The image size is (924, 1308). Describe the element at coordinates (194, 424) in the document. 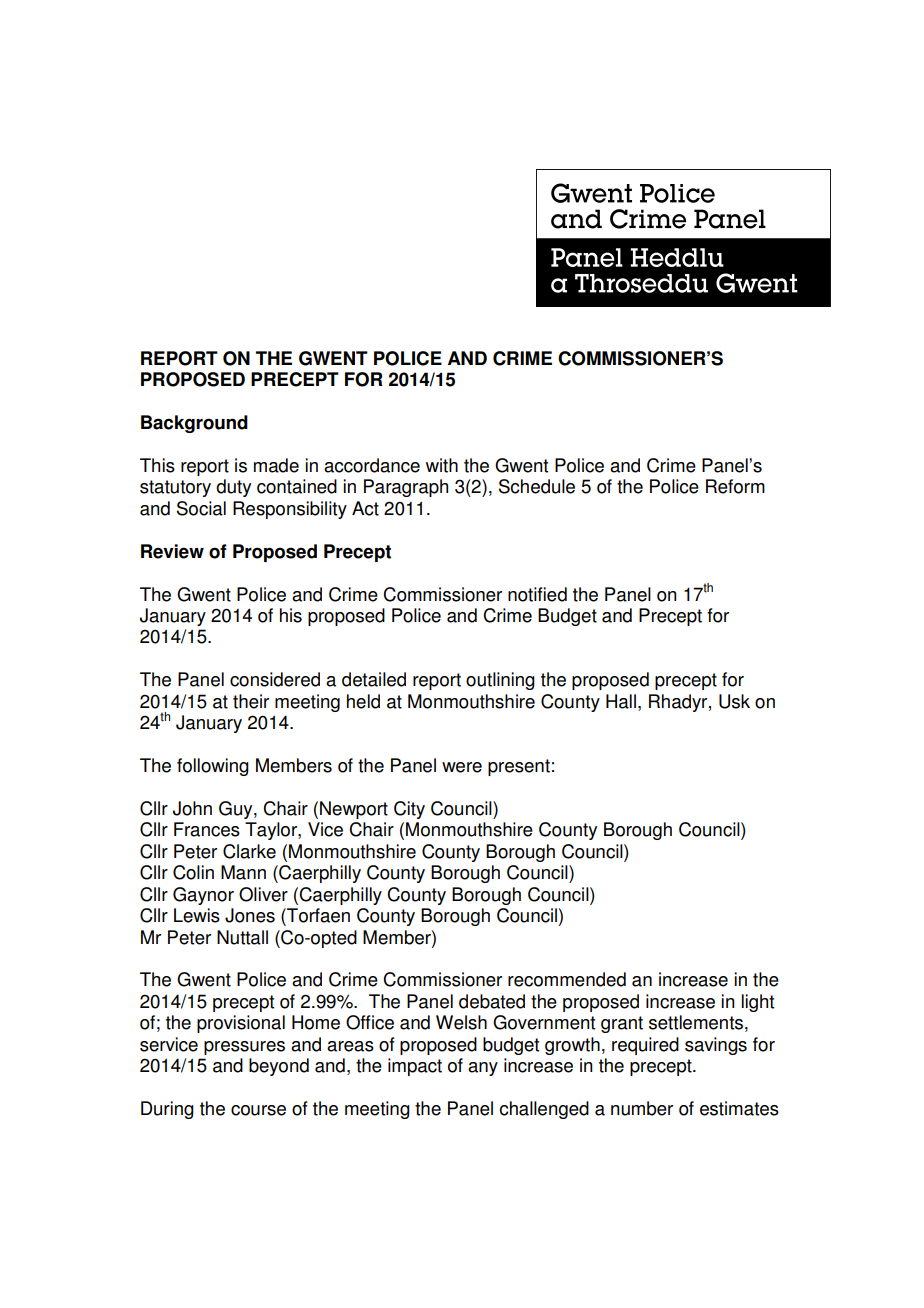

I see `Background` at that location.
